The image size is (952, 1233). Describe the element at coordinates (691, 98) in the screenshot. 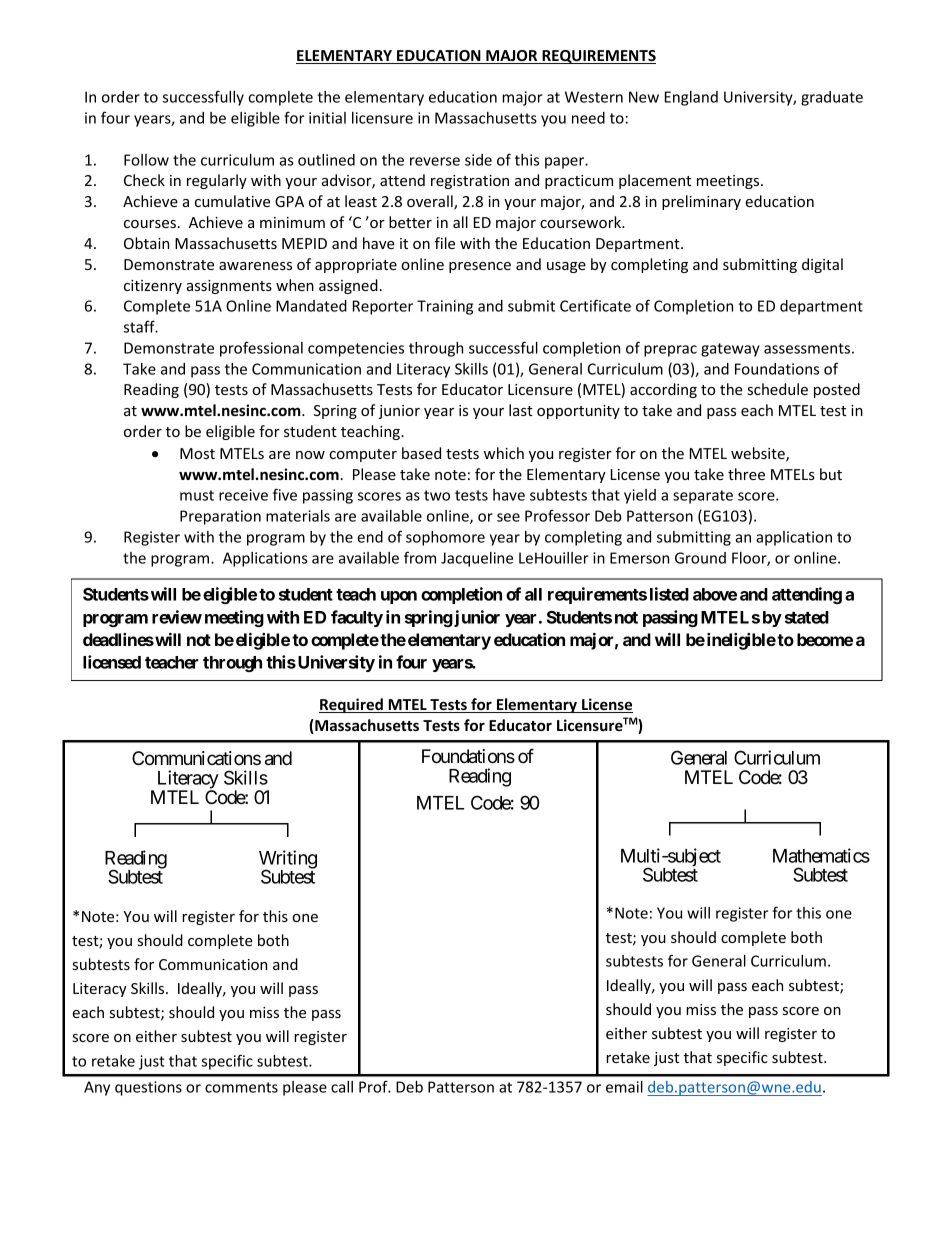

I see `England` at that location.
